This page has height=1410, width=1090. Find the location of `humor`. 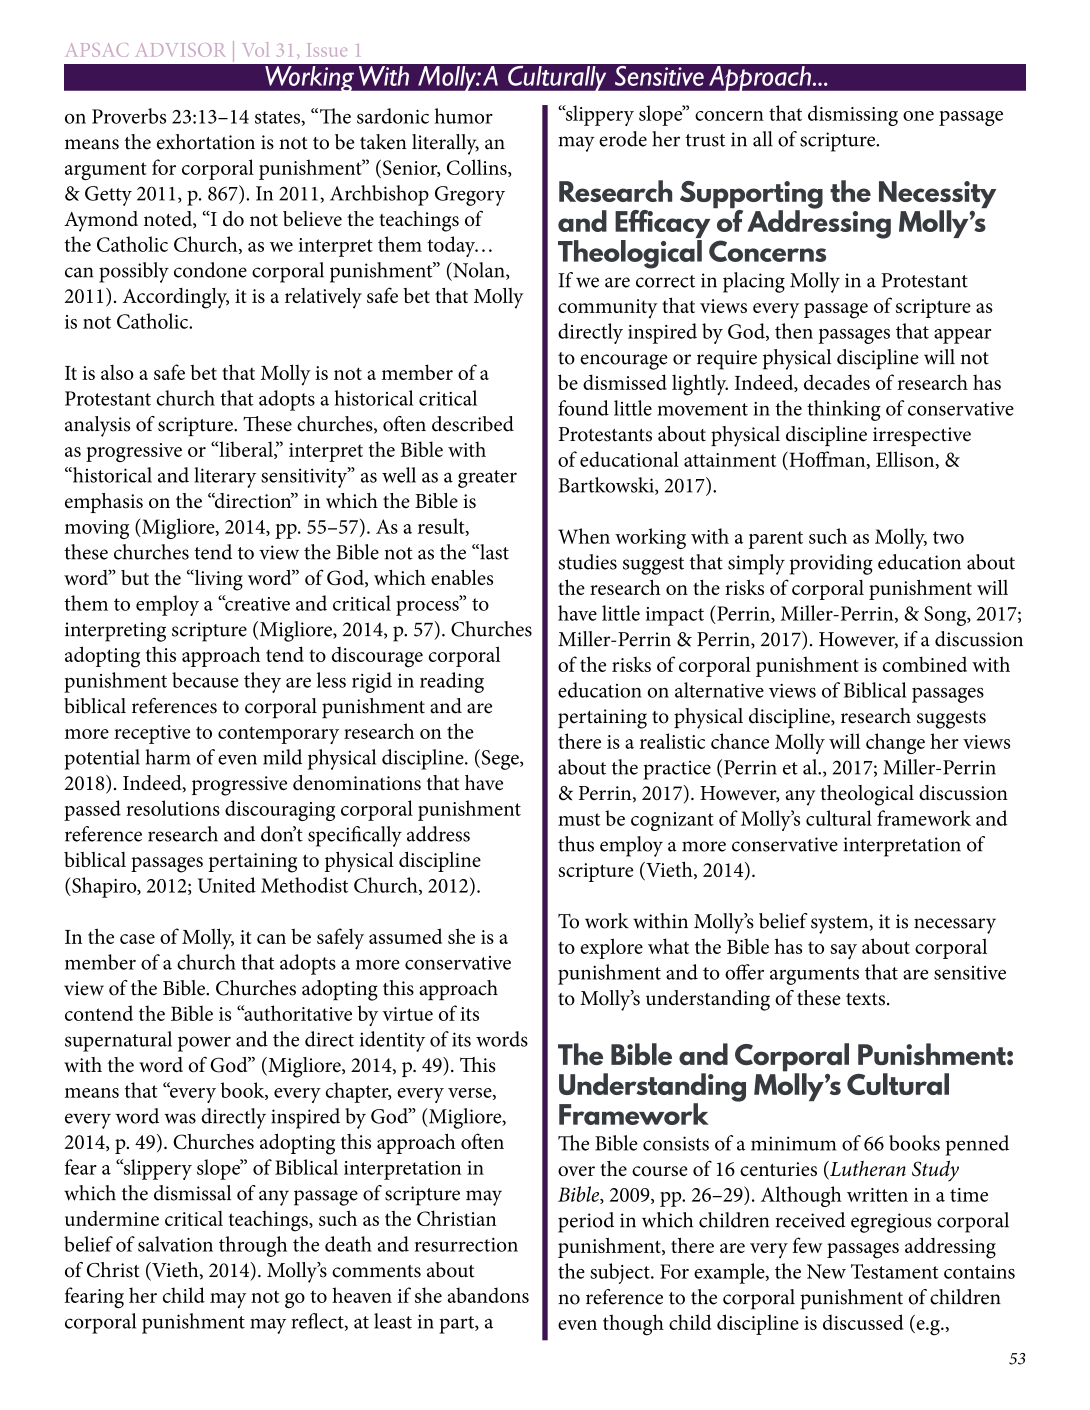

humor is located at coordinates (464, 116).
